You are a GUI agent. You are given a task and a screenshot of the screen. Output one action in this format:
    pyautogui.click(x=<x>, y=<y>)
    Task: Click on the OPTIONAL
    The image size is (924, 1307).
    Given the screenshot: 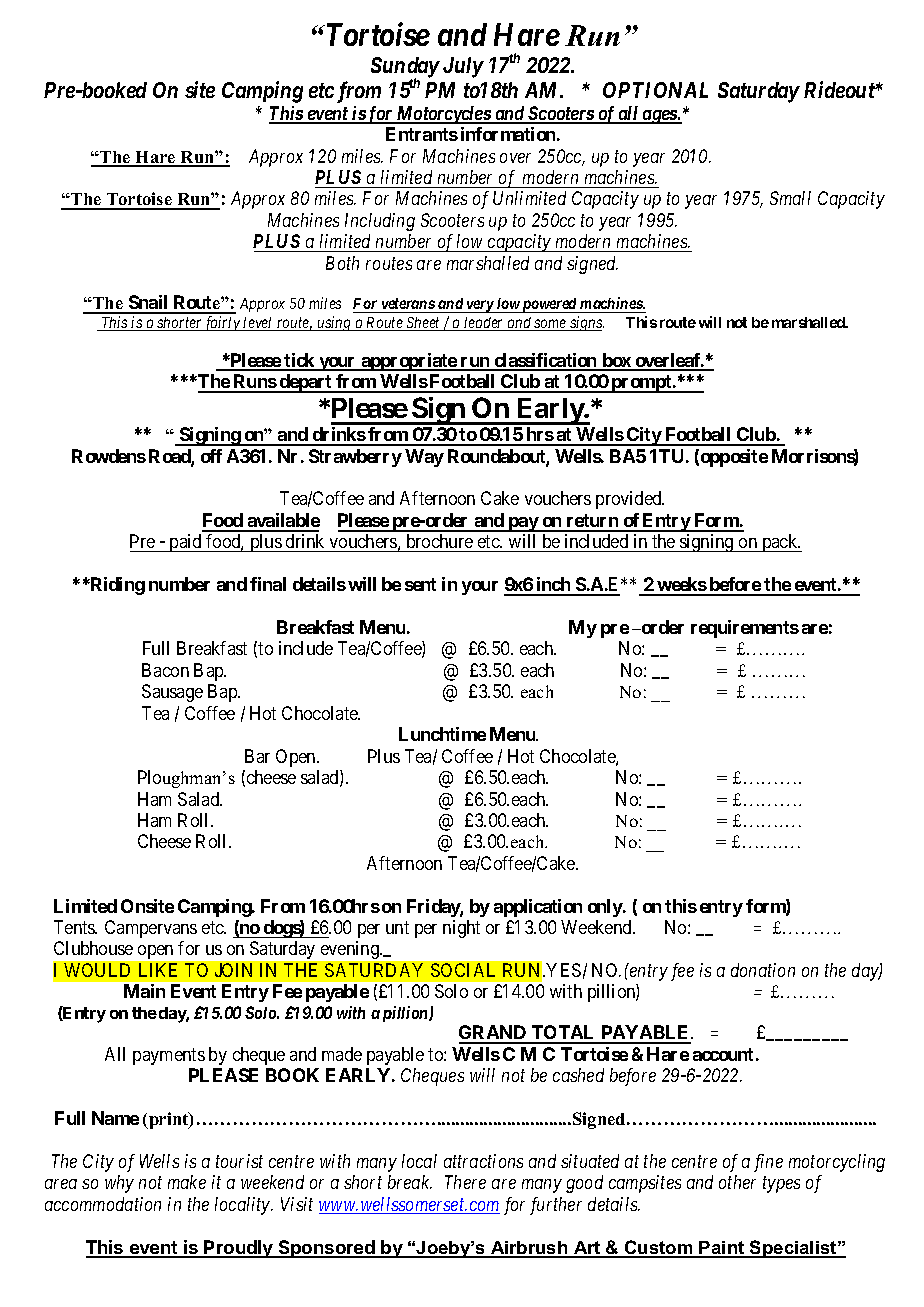 What is the action you would take?
    pyautogui.click(x=655, y=90)
